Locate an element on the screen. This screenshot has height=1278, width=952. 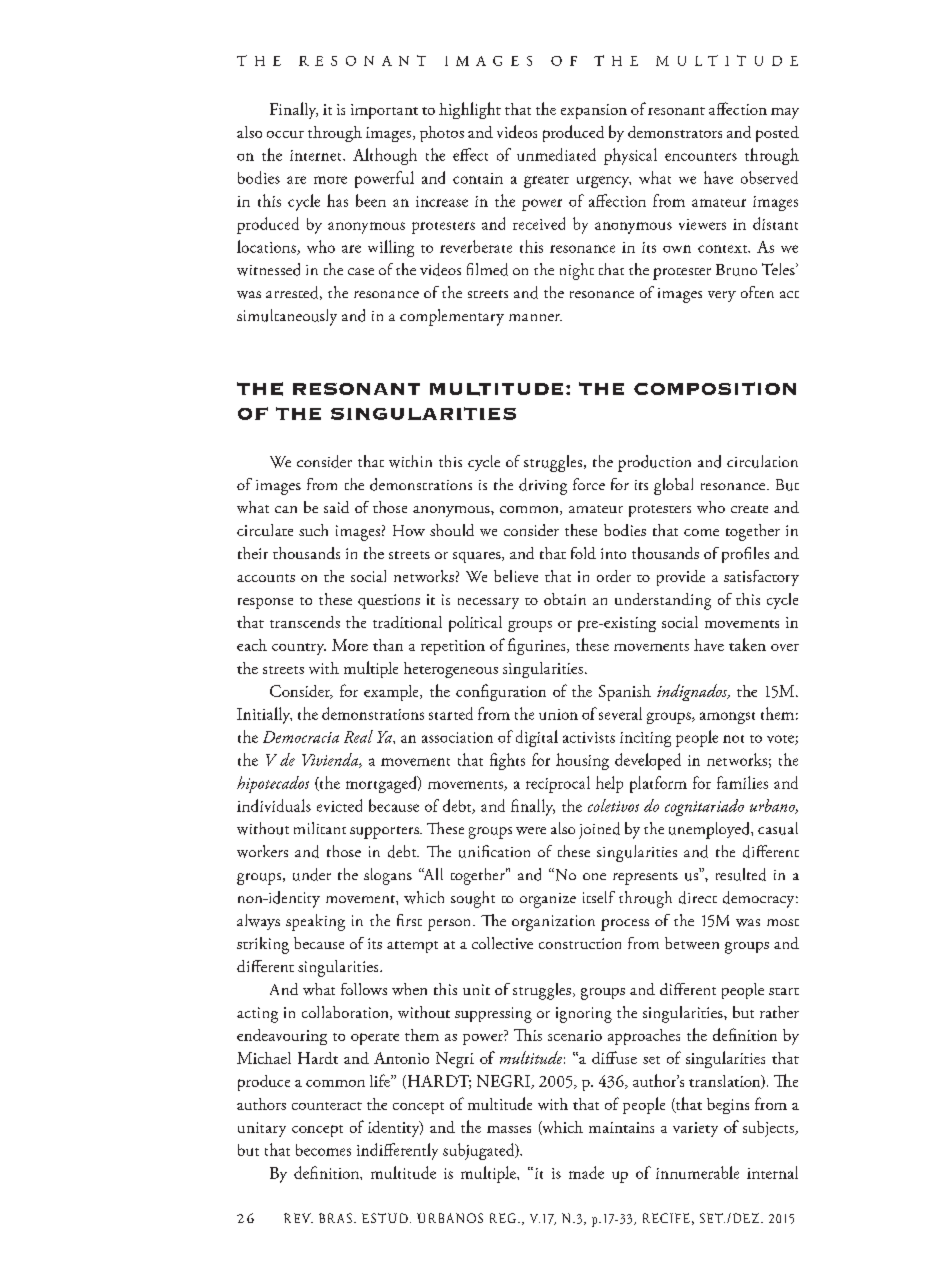
counteract is located at coordinates (327, 1106).
